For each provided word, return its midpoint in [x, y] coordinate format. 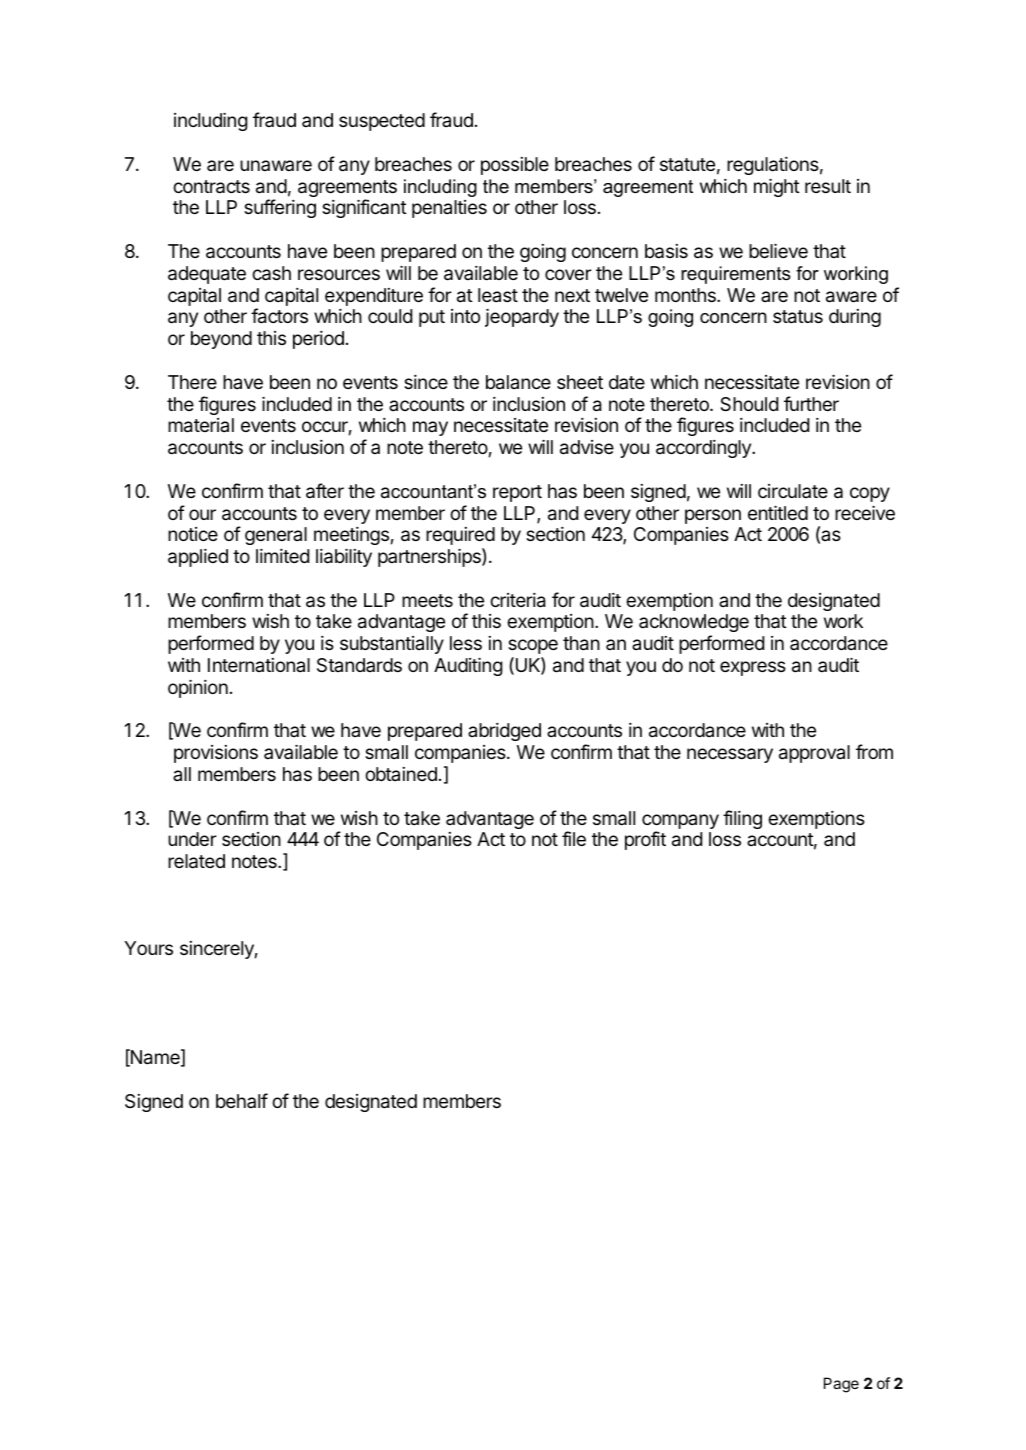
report [517, 493]
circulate [793, 491]
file [574, 838]
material [201, 425]
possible [515, 166]
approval [814, 754]
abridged [504, 732]
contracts [211, 187]
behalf [242, 1100]
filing [742, 819]
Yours [148, 948]
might [777, 187]
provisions [216, 754]
